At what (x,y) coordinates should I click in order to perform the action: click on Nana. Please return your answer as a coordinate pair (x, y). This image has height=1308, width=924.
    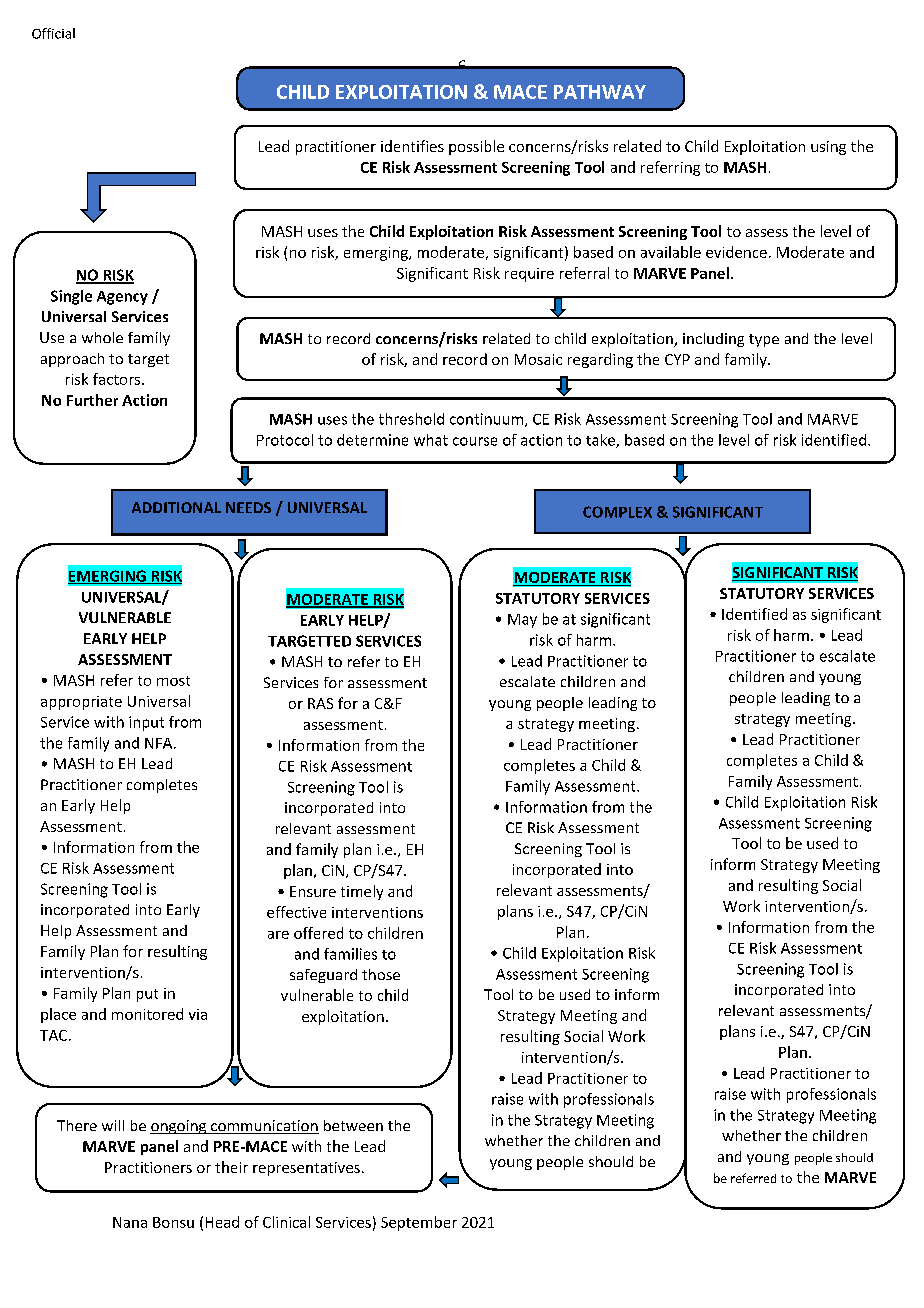
    Looking at the image, I should click on (130, 1222).
